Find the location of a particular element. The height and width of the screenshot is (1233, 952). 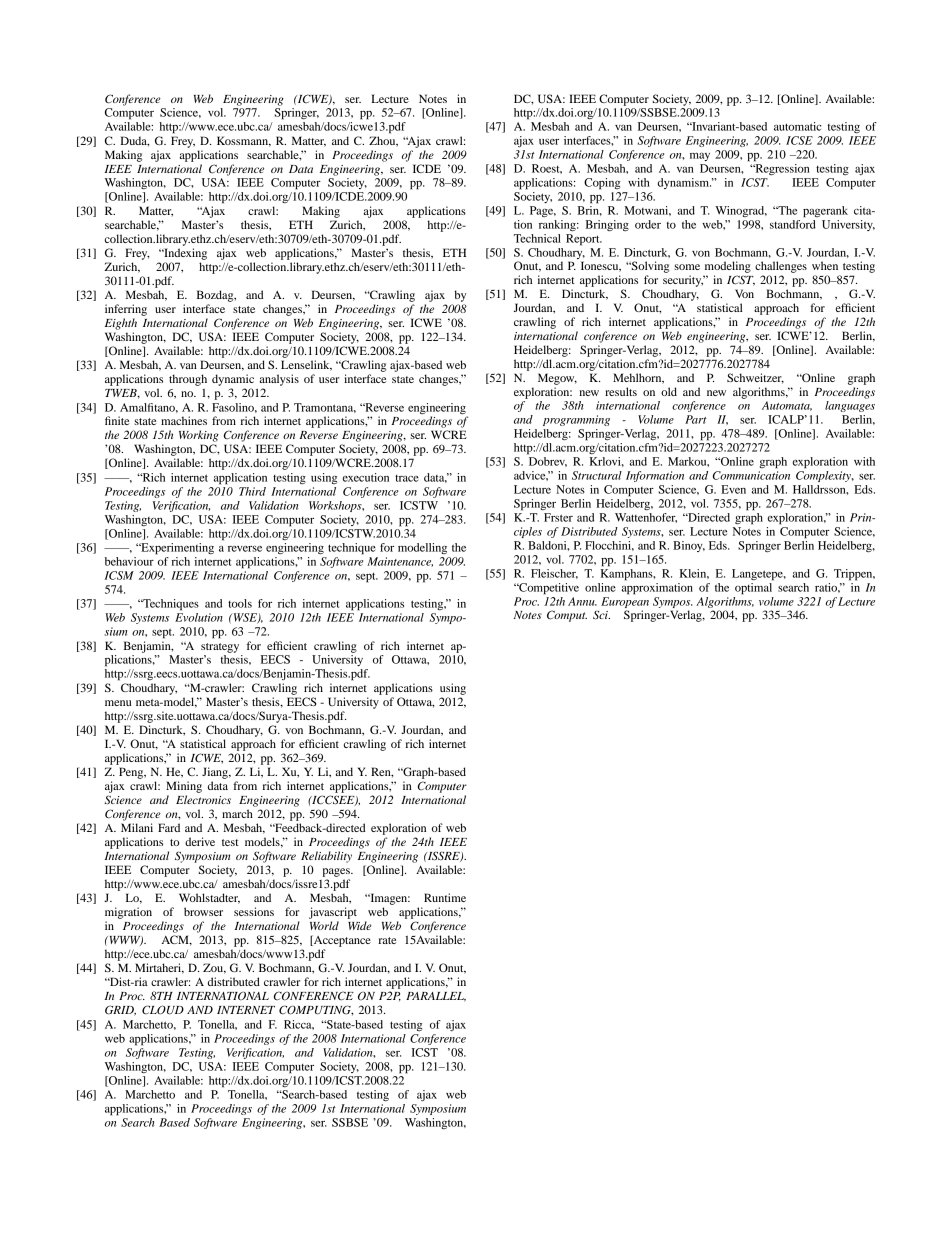

PARALLEL is located at coordinates (436, 997).
